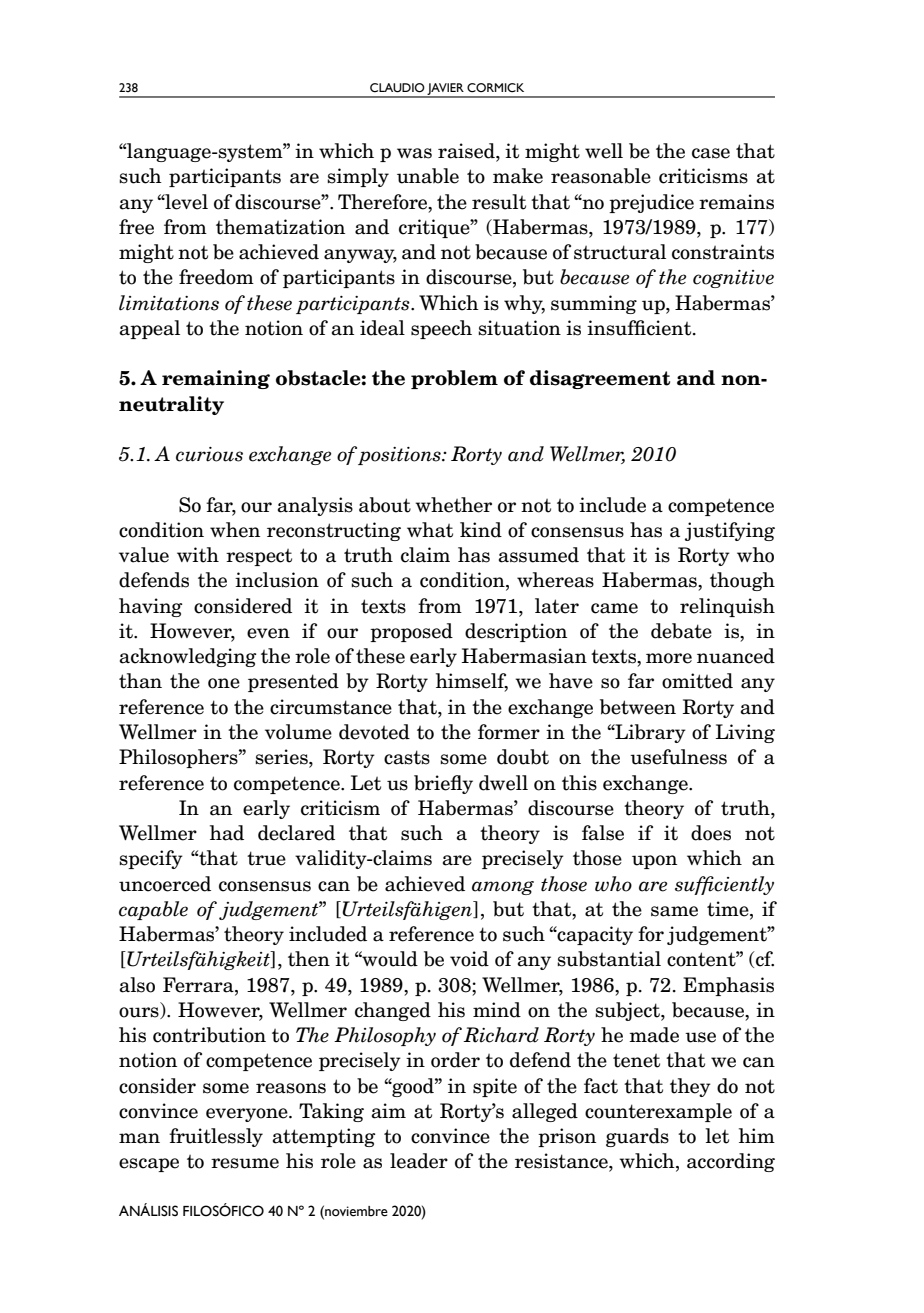 The width and height of the screenshot is (924, 1313). Describe the element at coordinates (443, 784) in the screenshot. I see `briefly` at that location.
